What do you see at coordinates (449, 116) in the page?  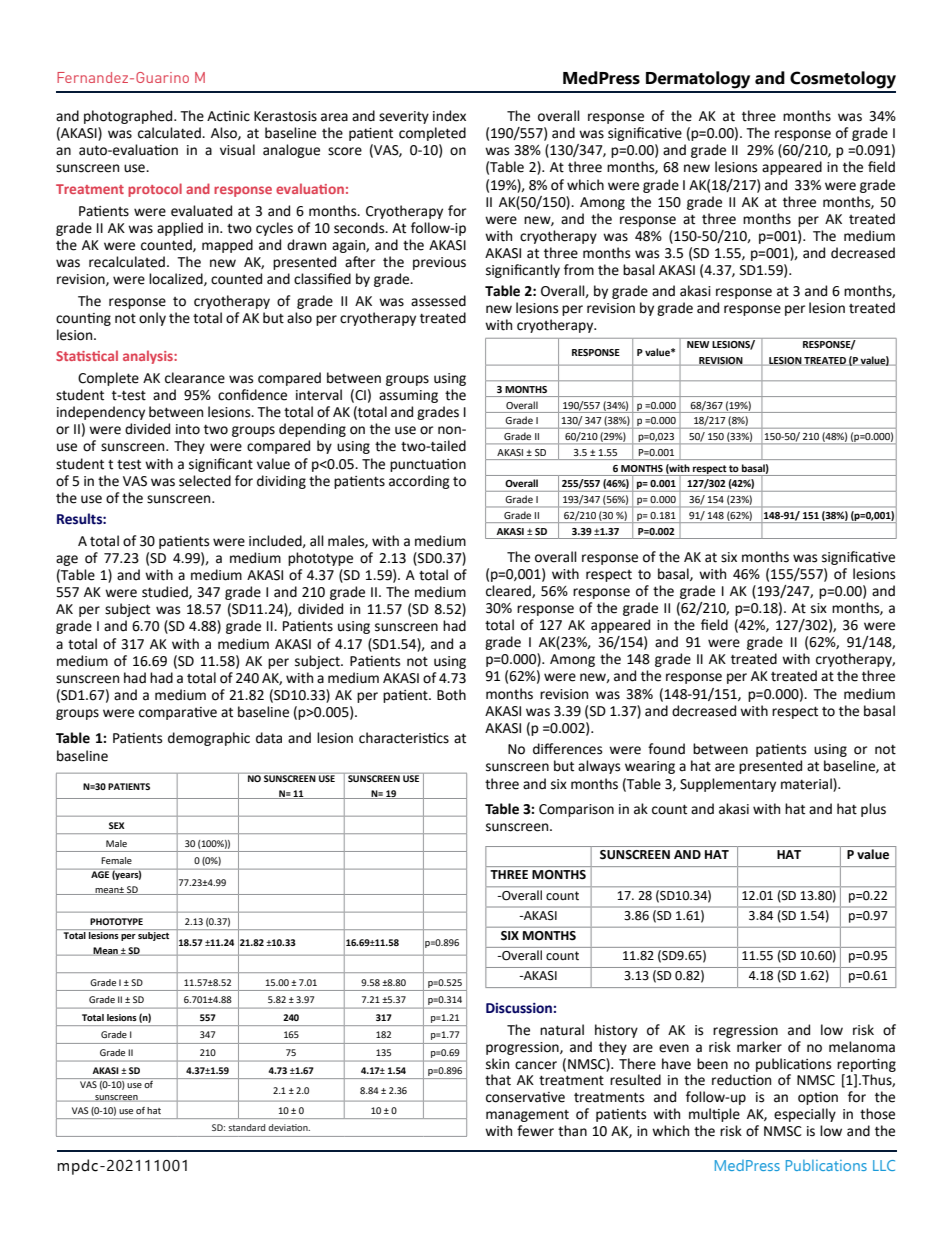 I see `index` at bounding box center [449, 116].
